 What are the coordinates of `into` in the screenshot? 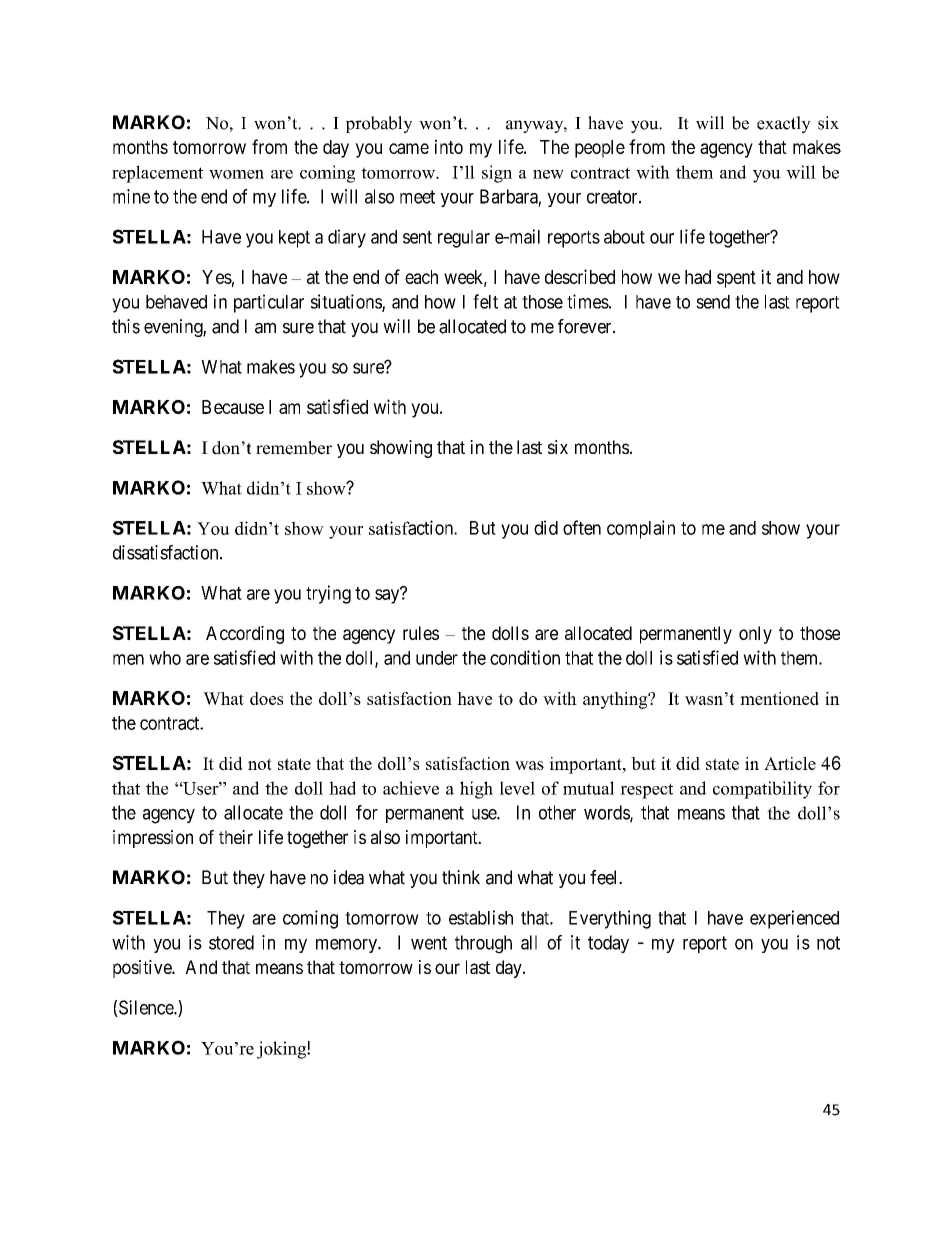 It's located at (449, 146).
